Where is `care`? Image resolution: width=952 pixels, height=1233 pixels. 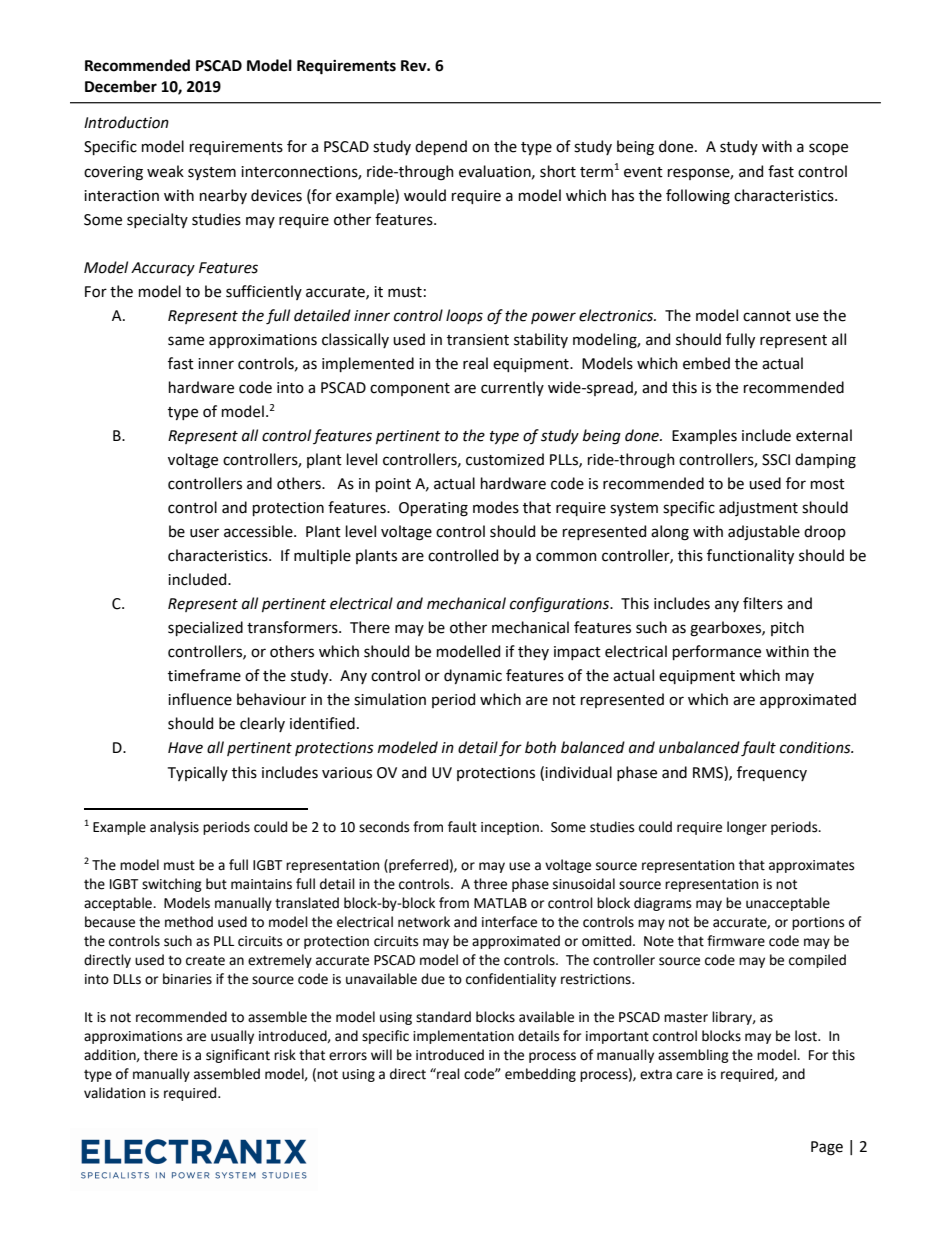
care is located at coordinates (689, 1075).
